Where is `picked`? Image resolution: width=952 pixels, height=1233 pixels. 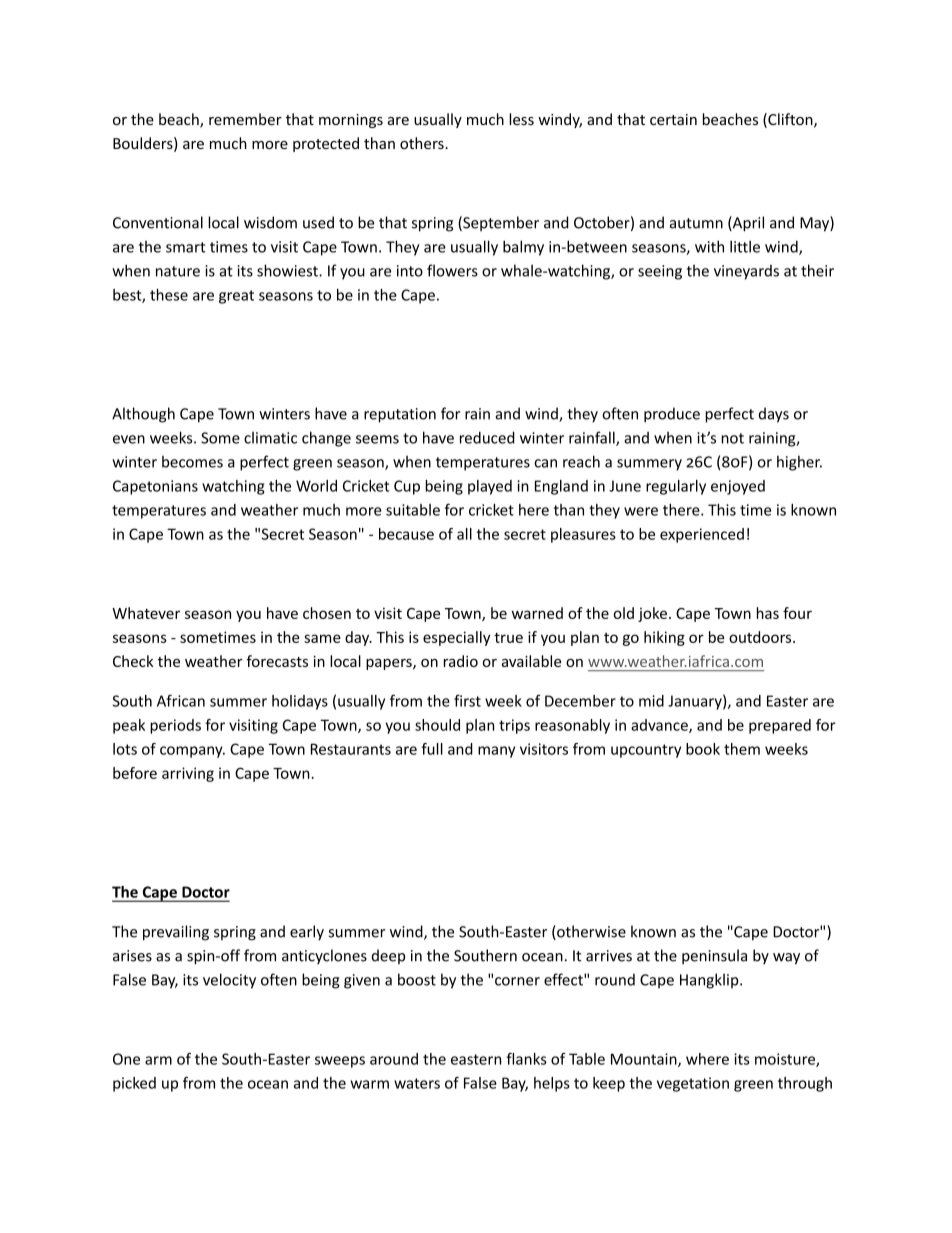
picked is located at coordinates (134, 1084).
